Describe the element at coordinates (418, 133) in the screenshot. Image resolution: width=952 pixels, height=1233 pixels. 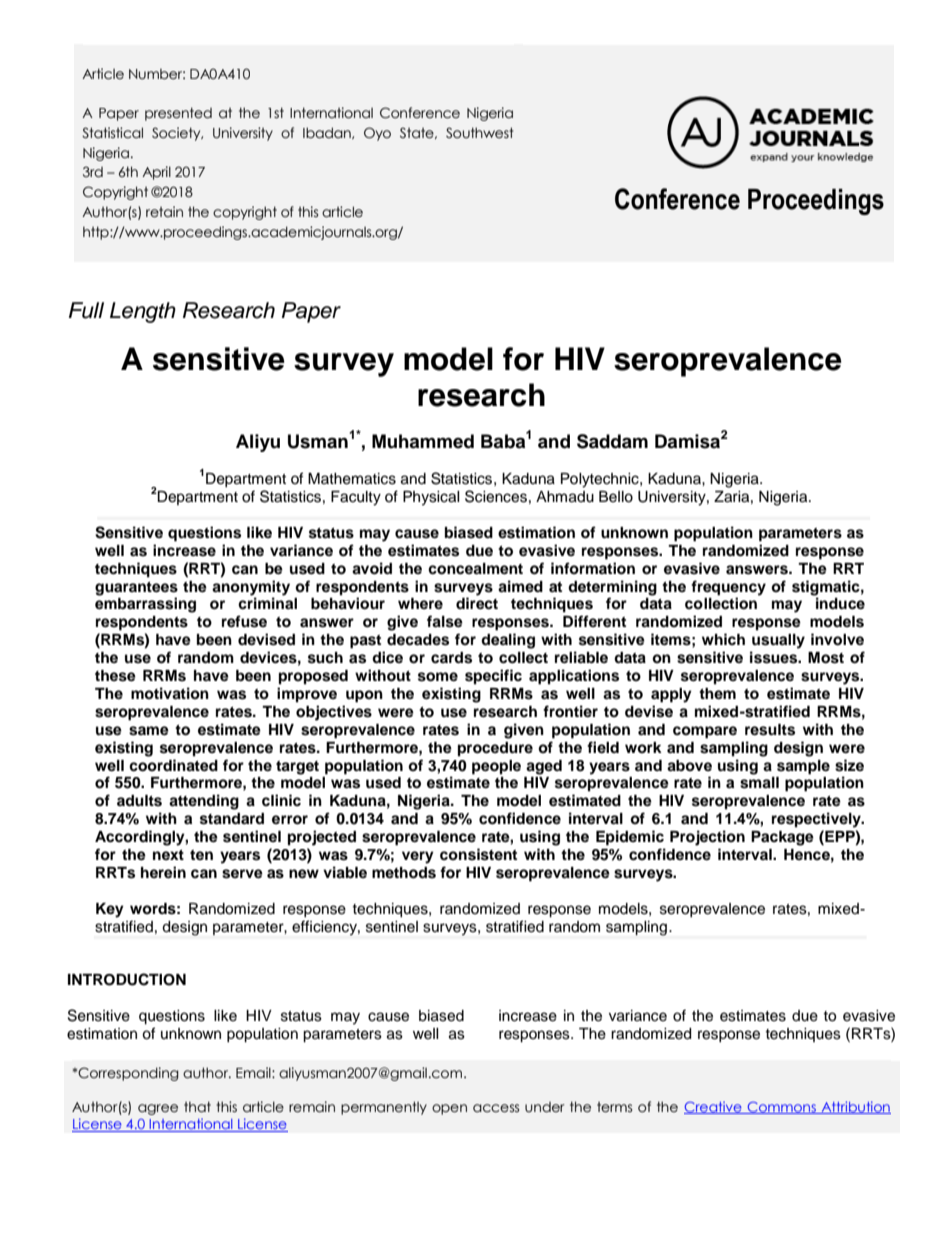
I see `State` at that location.
